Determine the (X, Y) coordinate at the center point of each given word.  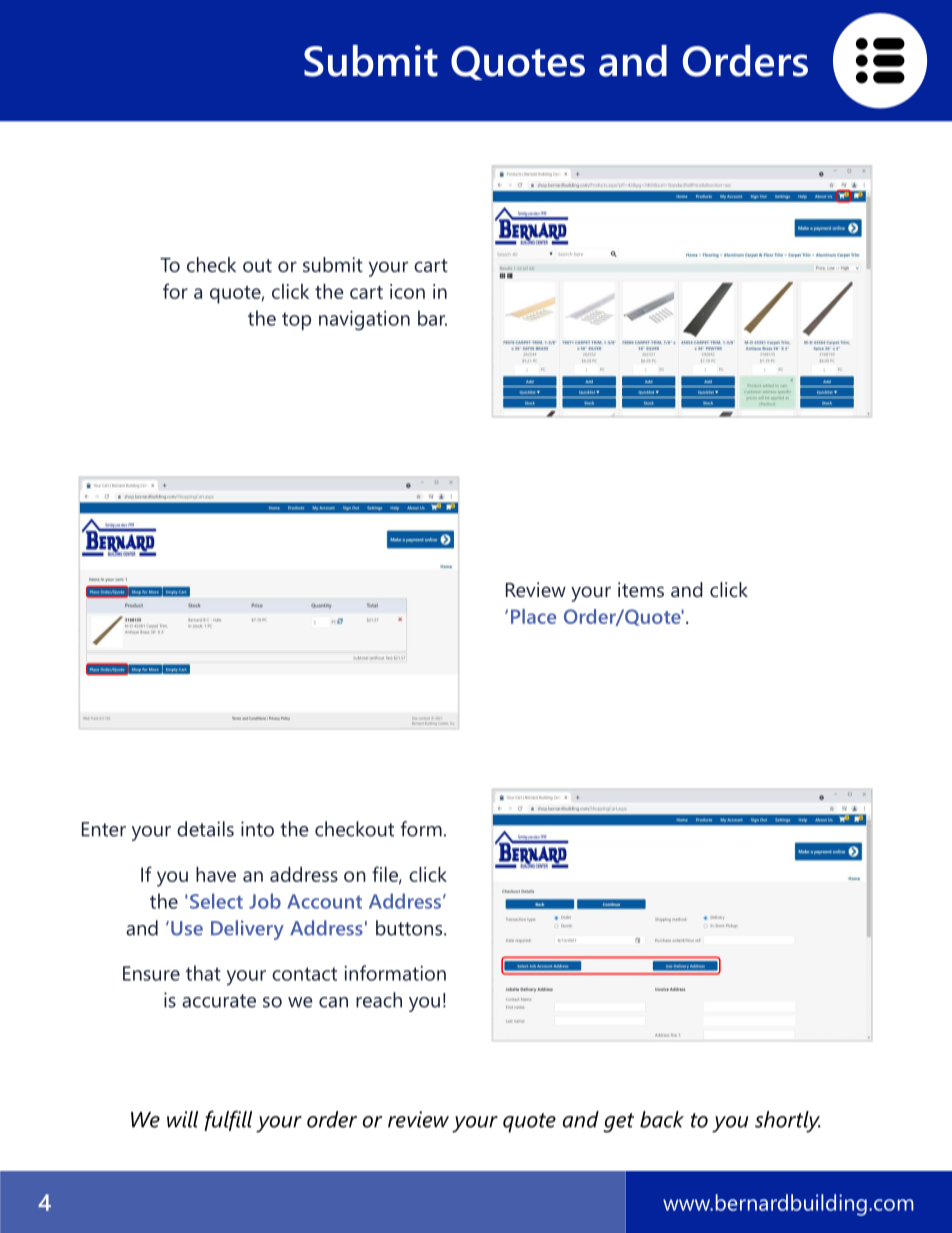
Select (216, 901)
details (205, 829)
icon (407, 291)
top (296, 321)
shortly (788, 1122)
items (641, 589)
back (662, 1119)
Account (324, 901)
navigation (364, 321)
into (257, 829)
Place (533, 616)
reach (379, 1000)
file (386, 875)
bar (432, 318)
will (182, 1119)
